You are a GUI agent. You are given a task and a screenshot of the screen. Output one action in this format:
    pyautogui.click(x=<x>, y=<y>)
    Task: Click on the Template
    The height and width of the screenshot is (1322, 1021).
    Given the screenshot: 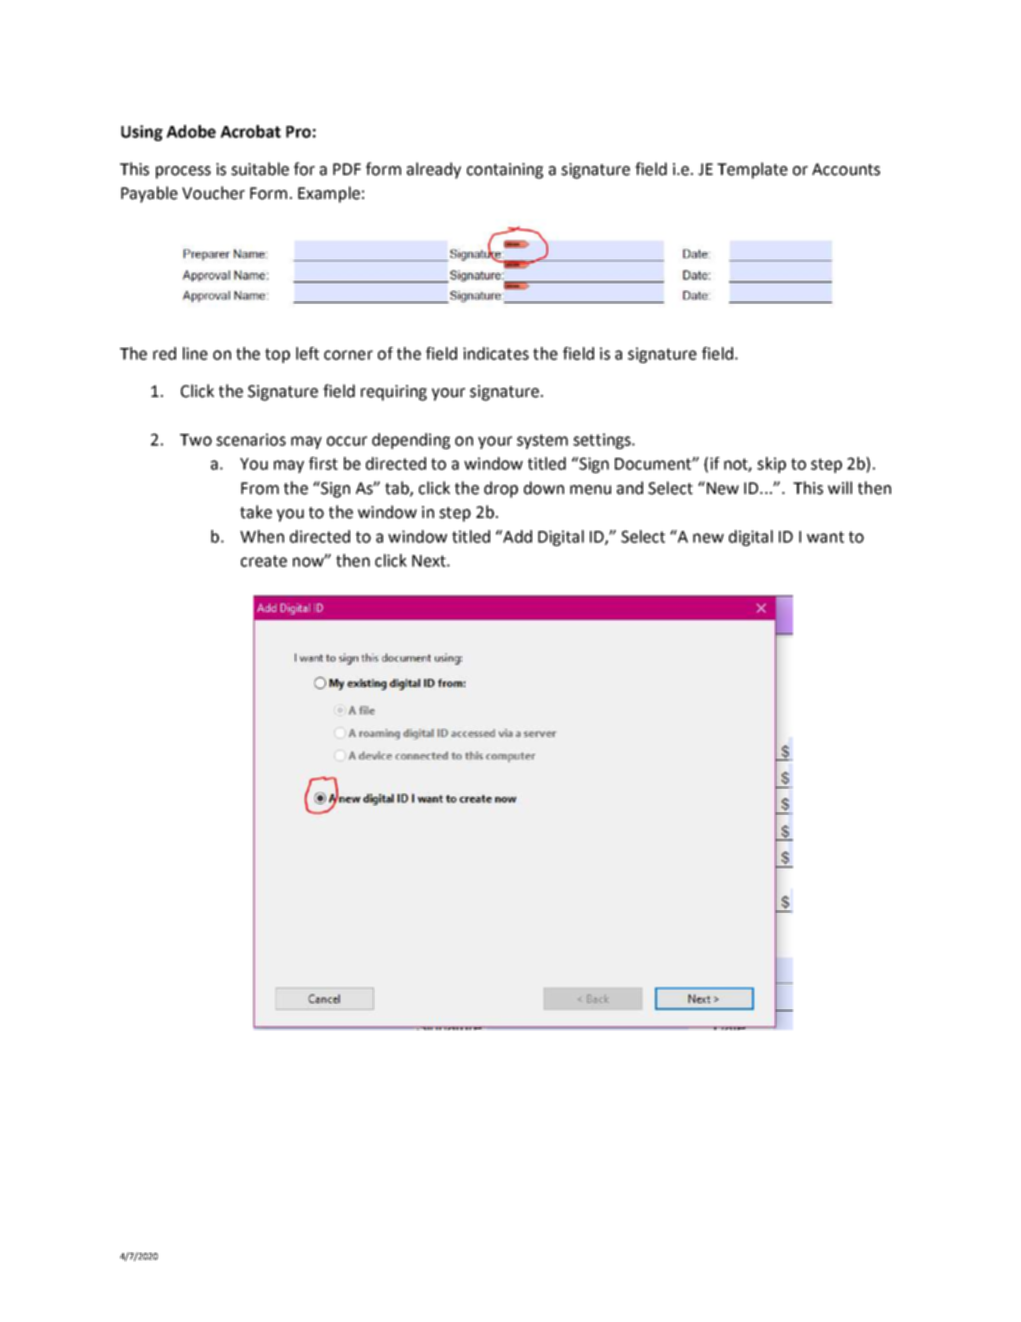 What is the action you would take?
    pyautogui.click(x=752, y=170)
